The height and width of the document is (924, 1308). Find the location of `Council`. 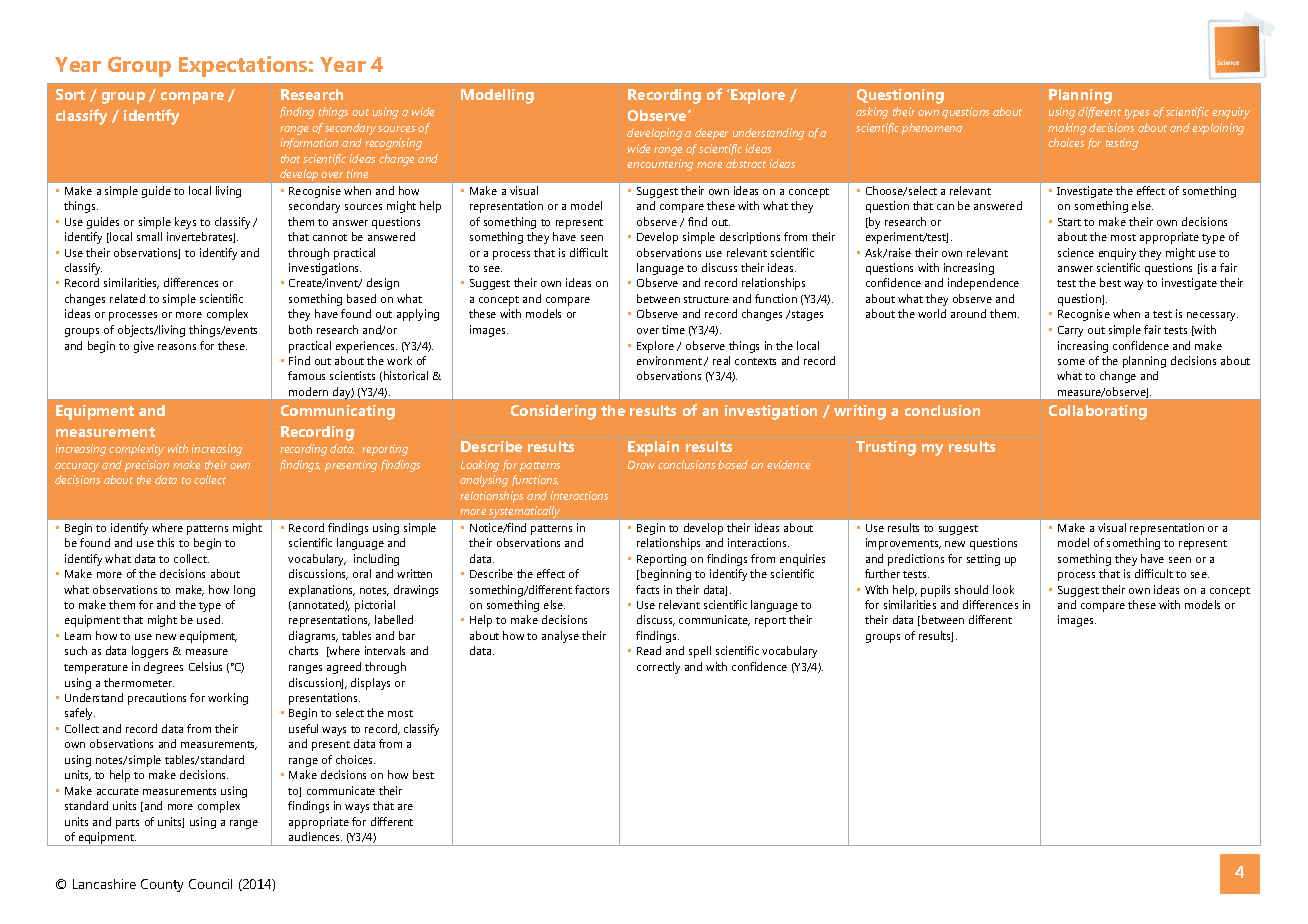

Council is located at coordinates (210, 884).
